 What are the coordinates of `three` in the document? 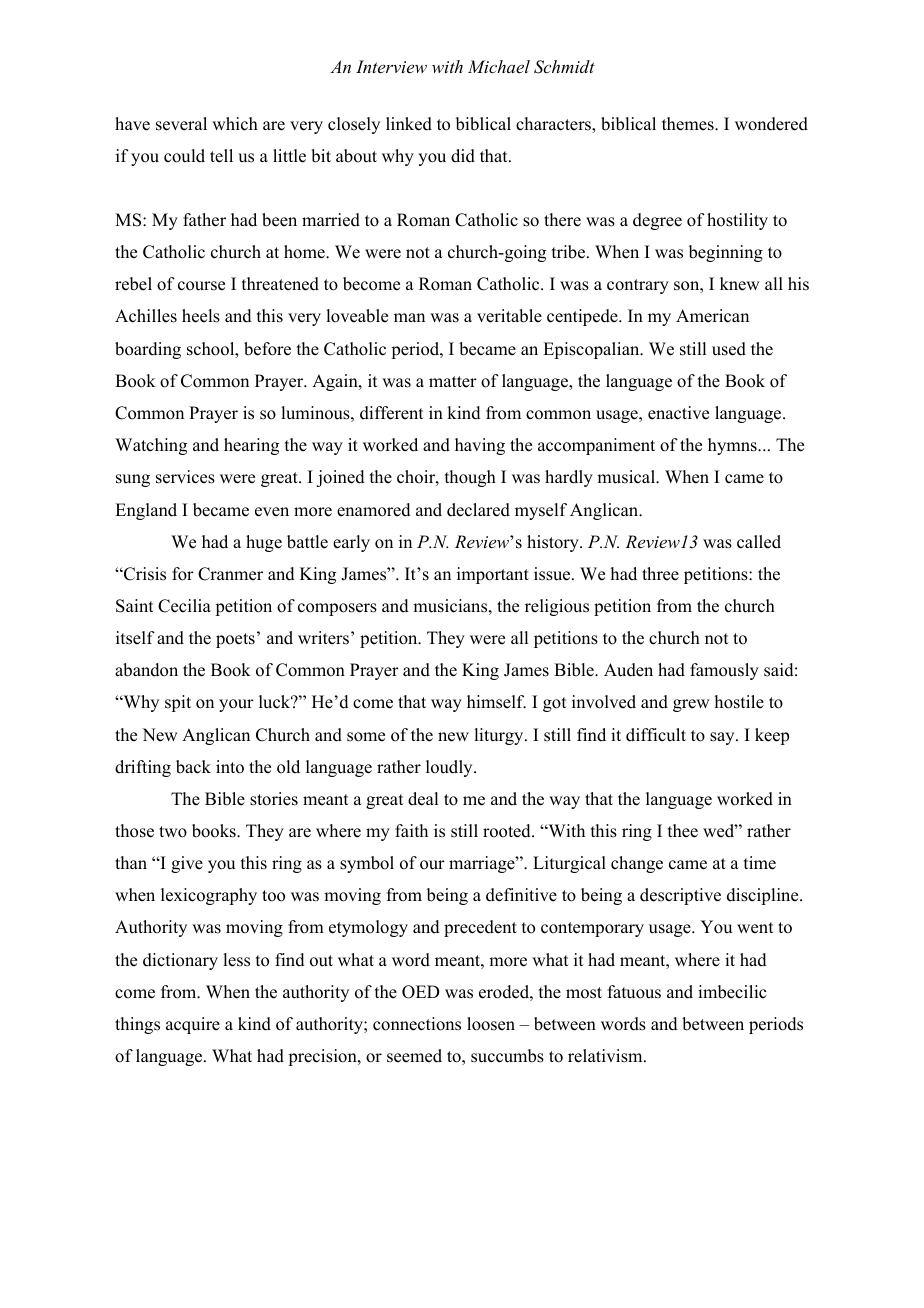 It's located at (660, 574).
